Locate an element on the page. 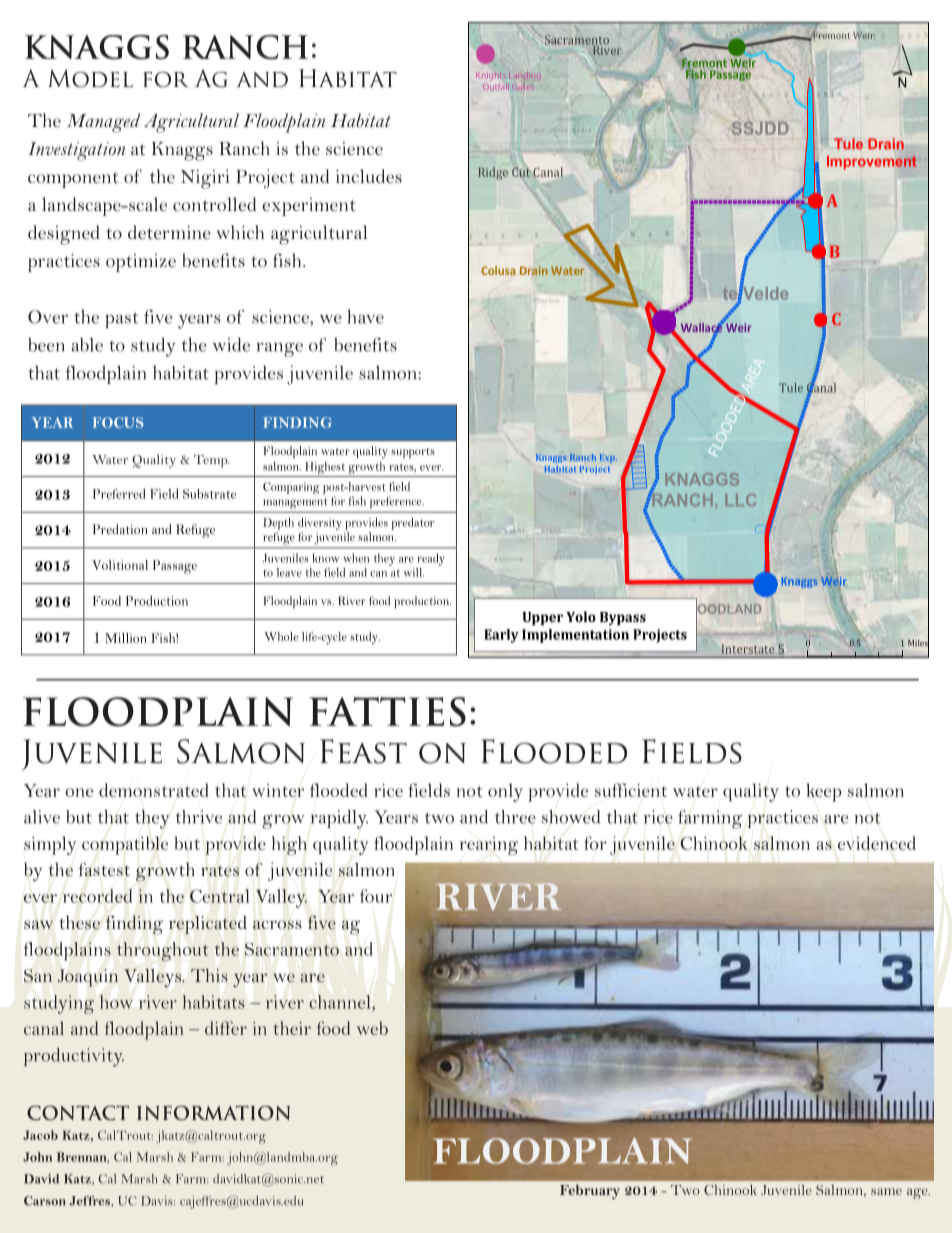 This image has height=1233, width=952. demonstrated is located at coordinates (154, 790).
